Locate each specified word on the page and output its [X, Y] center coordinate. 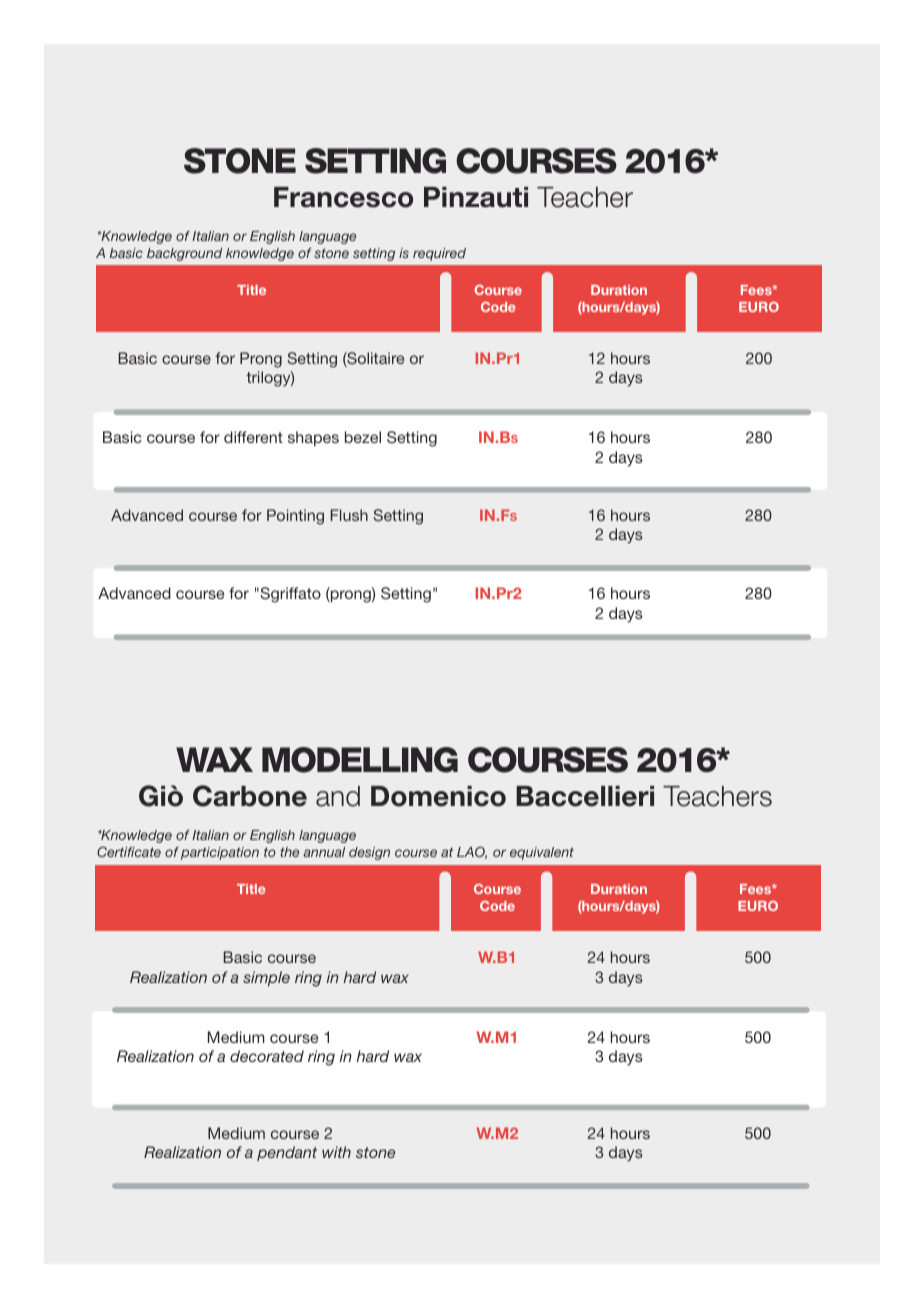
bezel [363, 437]
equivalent [542, 853]
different [253, 437]
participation [220, 853]
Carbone [250, 796]
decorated [267, 1056]
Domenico [438, 796]
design [369, 853]
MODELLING [360, 760]
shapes [313, 438]
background [184, 254]
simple [266, 978]
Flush [349, 515]
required [439, 254]
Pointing [295, 517]
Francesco [343, 197]
